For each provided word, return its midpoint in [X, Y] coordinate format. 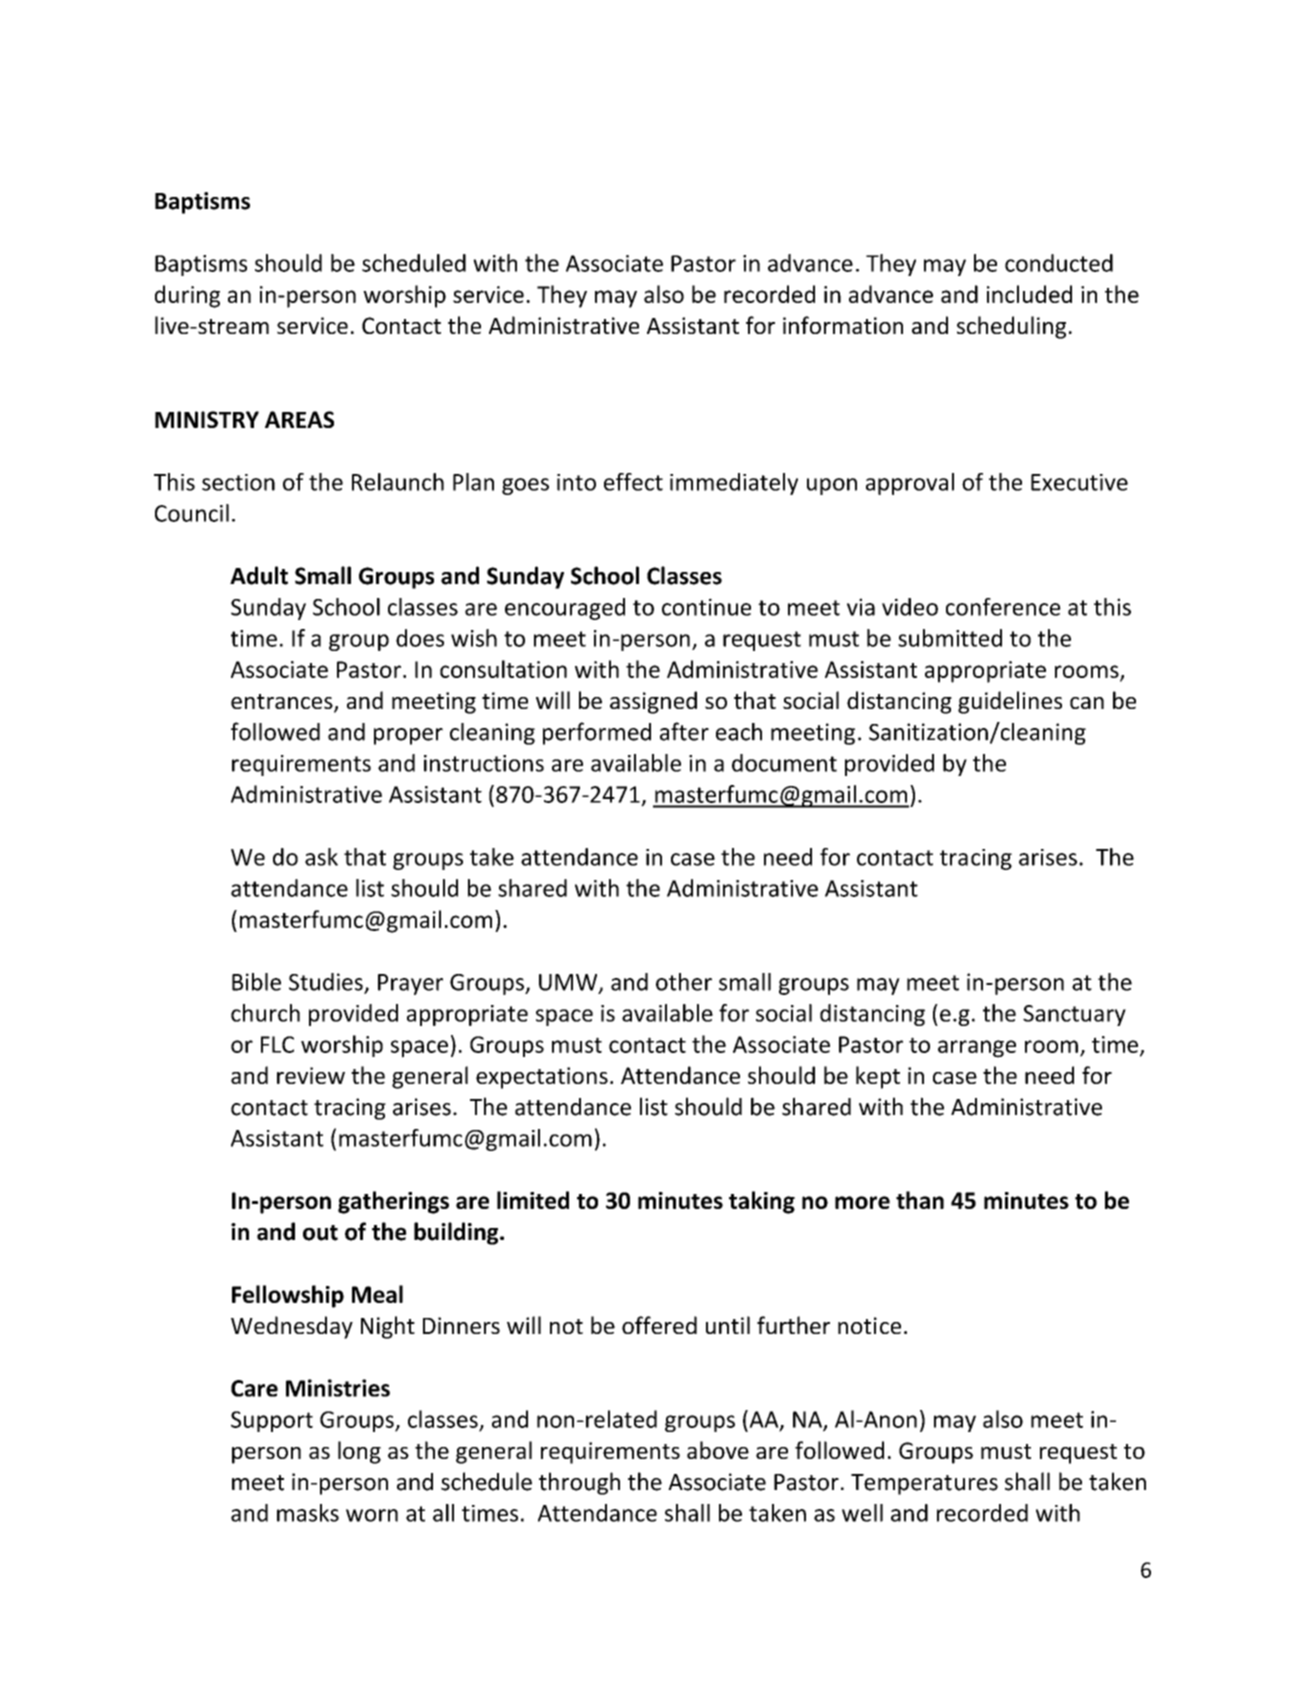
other [684, 982]
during [187, 296]
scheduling [1011, 327]
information [843, 325]
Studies [327, 983]
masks [308, 1513]
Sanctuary [1074, 1015]
